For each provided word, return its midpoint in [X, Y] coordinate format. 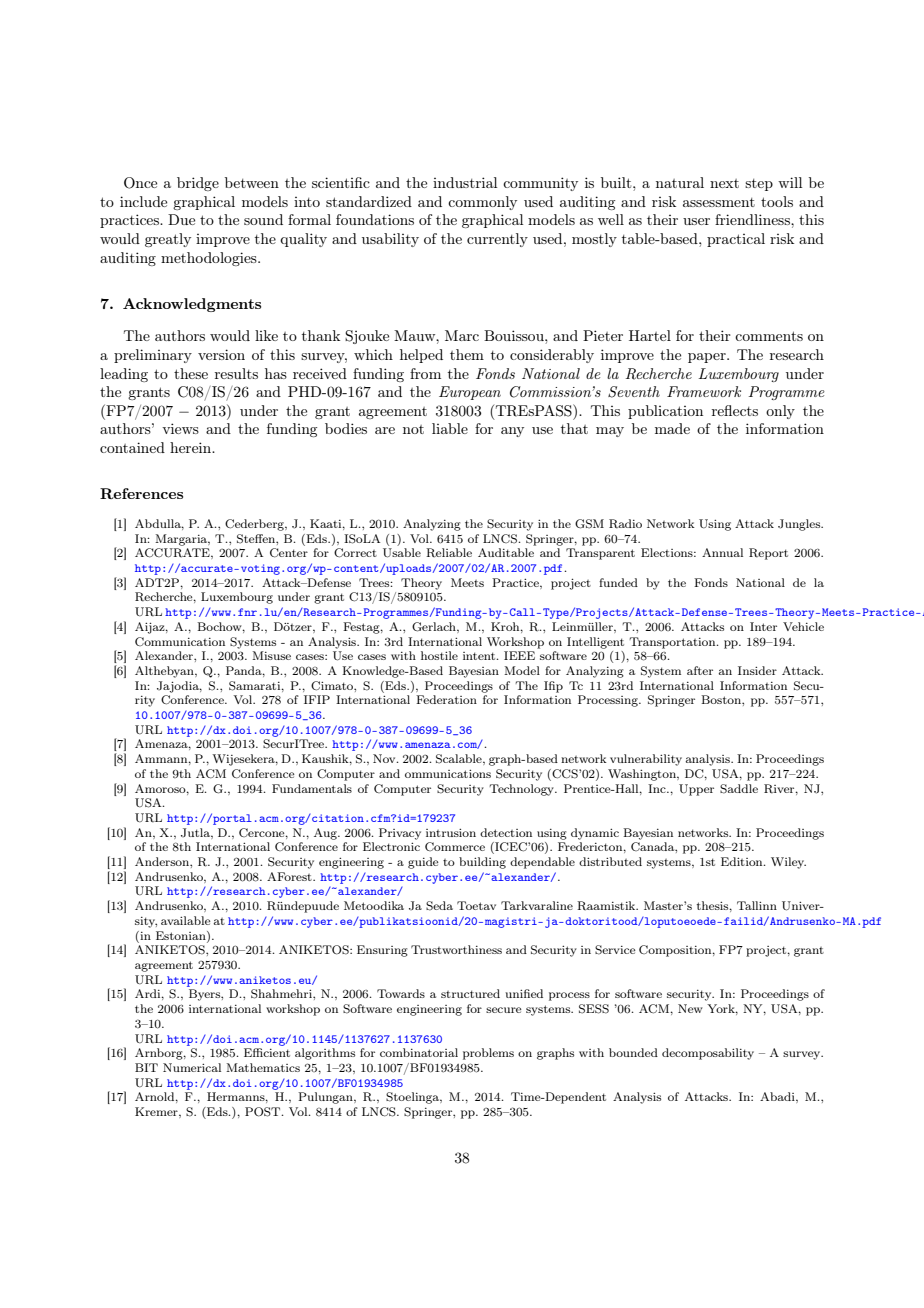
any [512, 432]
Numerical [192, 1067]
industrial [465, 182]
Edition [743, 861]
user [696, 221]
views [180, 428]
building [482, 863]
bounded [633, 1052]
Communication [180, 641]
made [672, 428]
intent [480, 656]
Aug [326, 834]
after [700, 670]
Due [181, 219]
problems [488, 1054]
